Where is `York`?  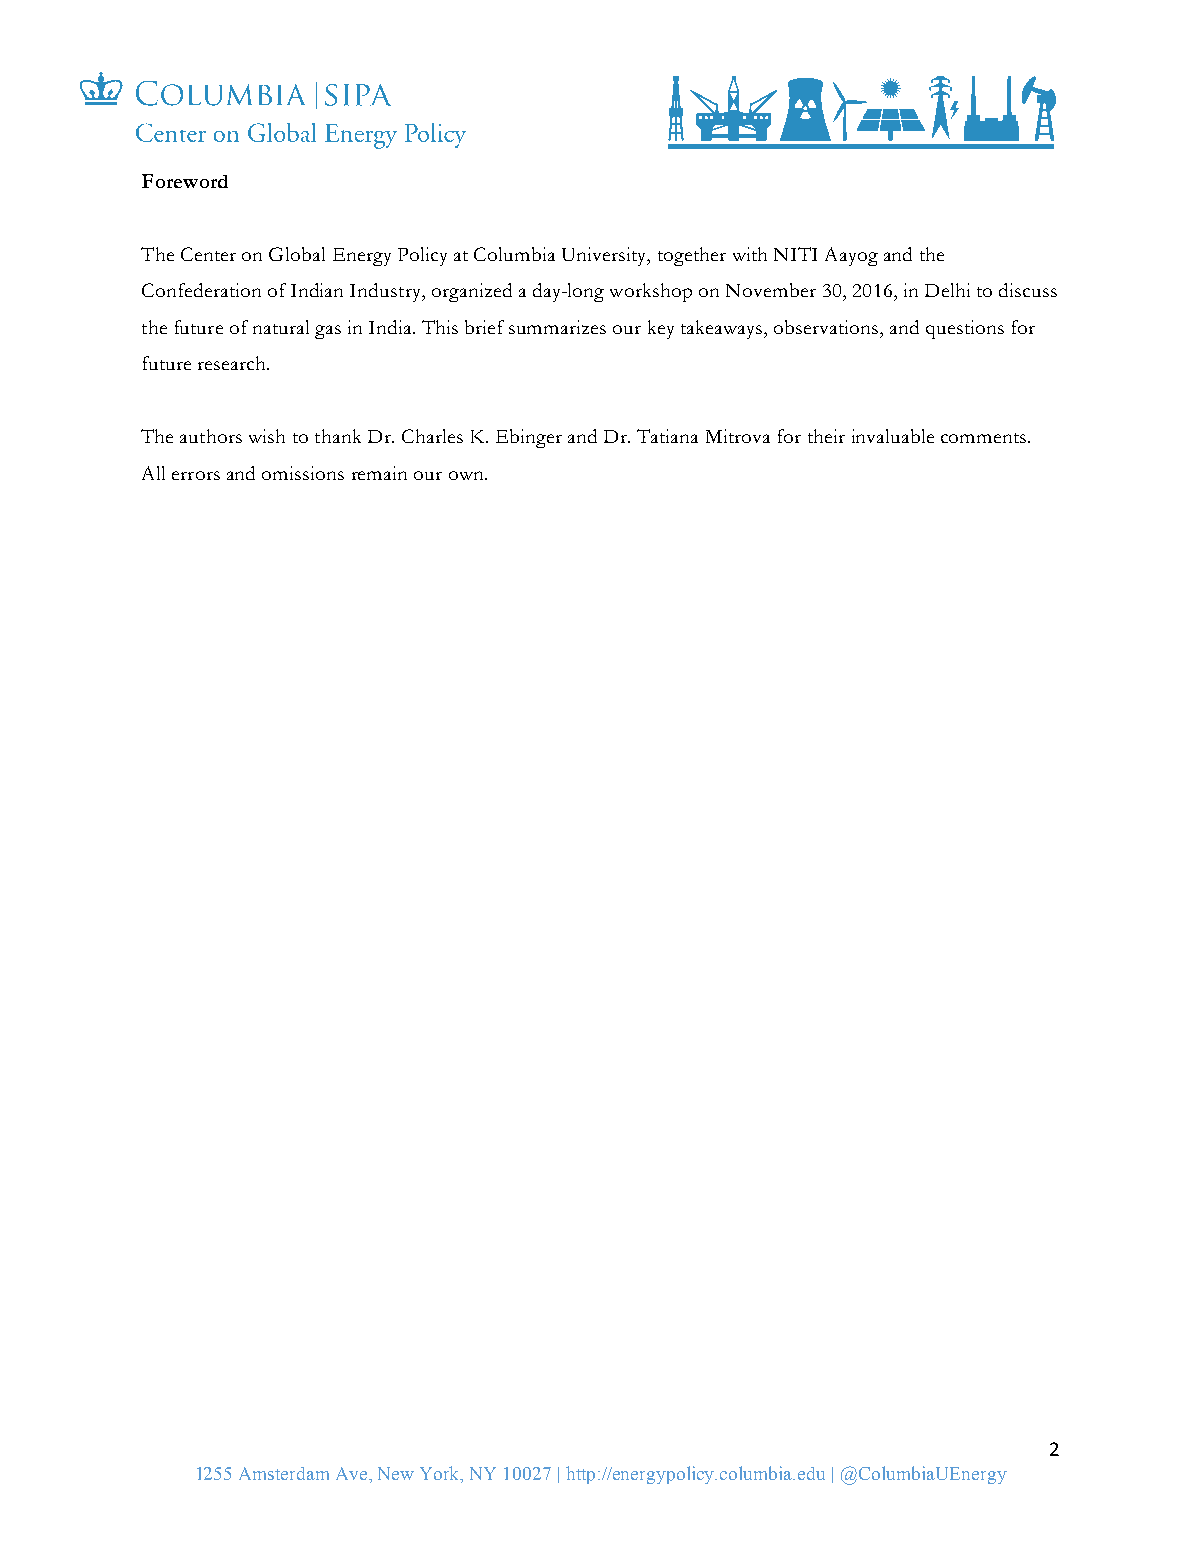
York is located at coordinates (441, 1473).
